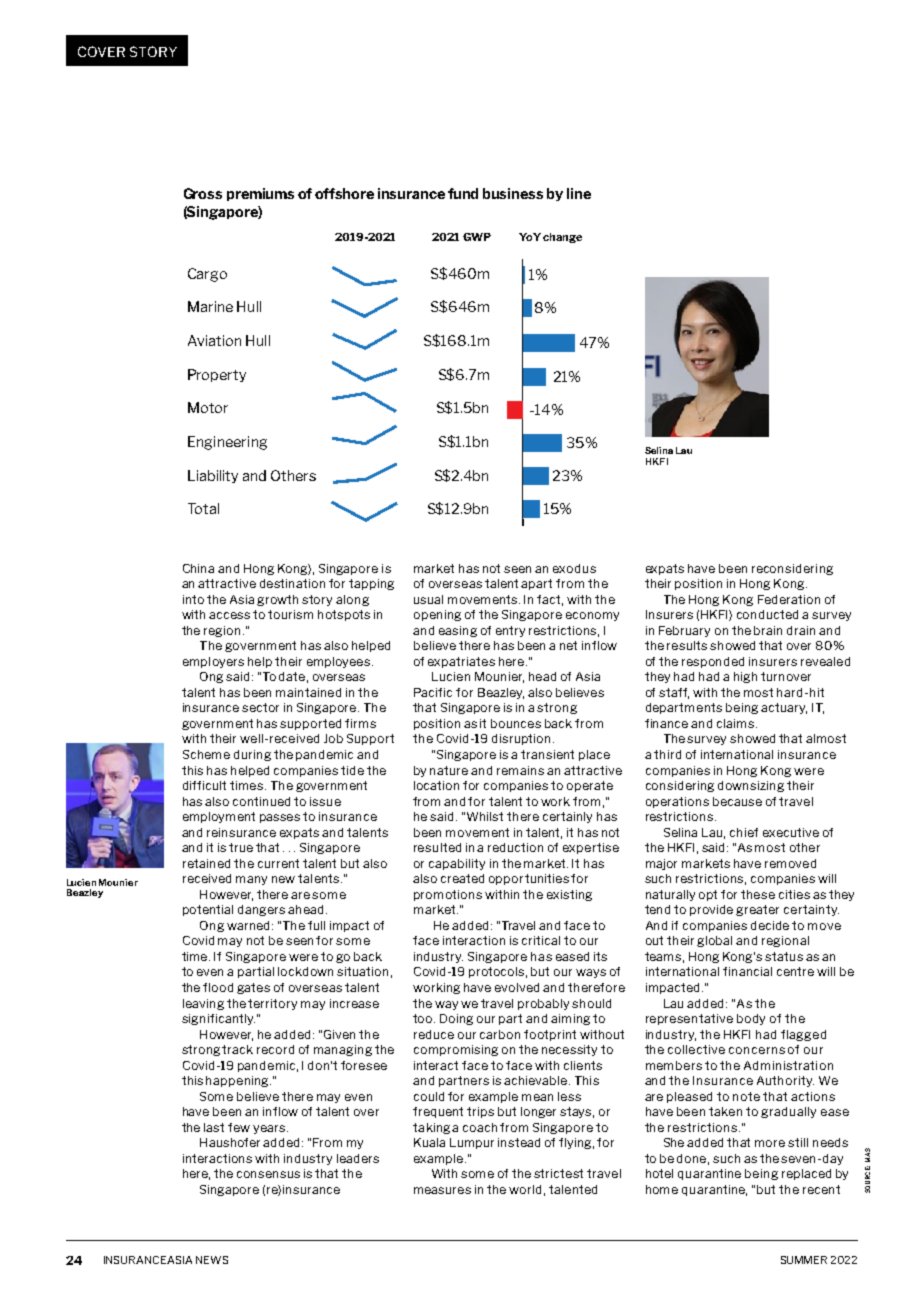 This screenshot has width=924, height=1308. I want to click on line, so click(579, 193).
